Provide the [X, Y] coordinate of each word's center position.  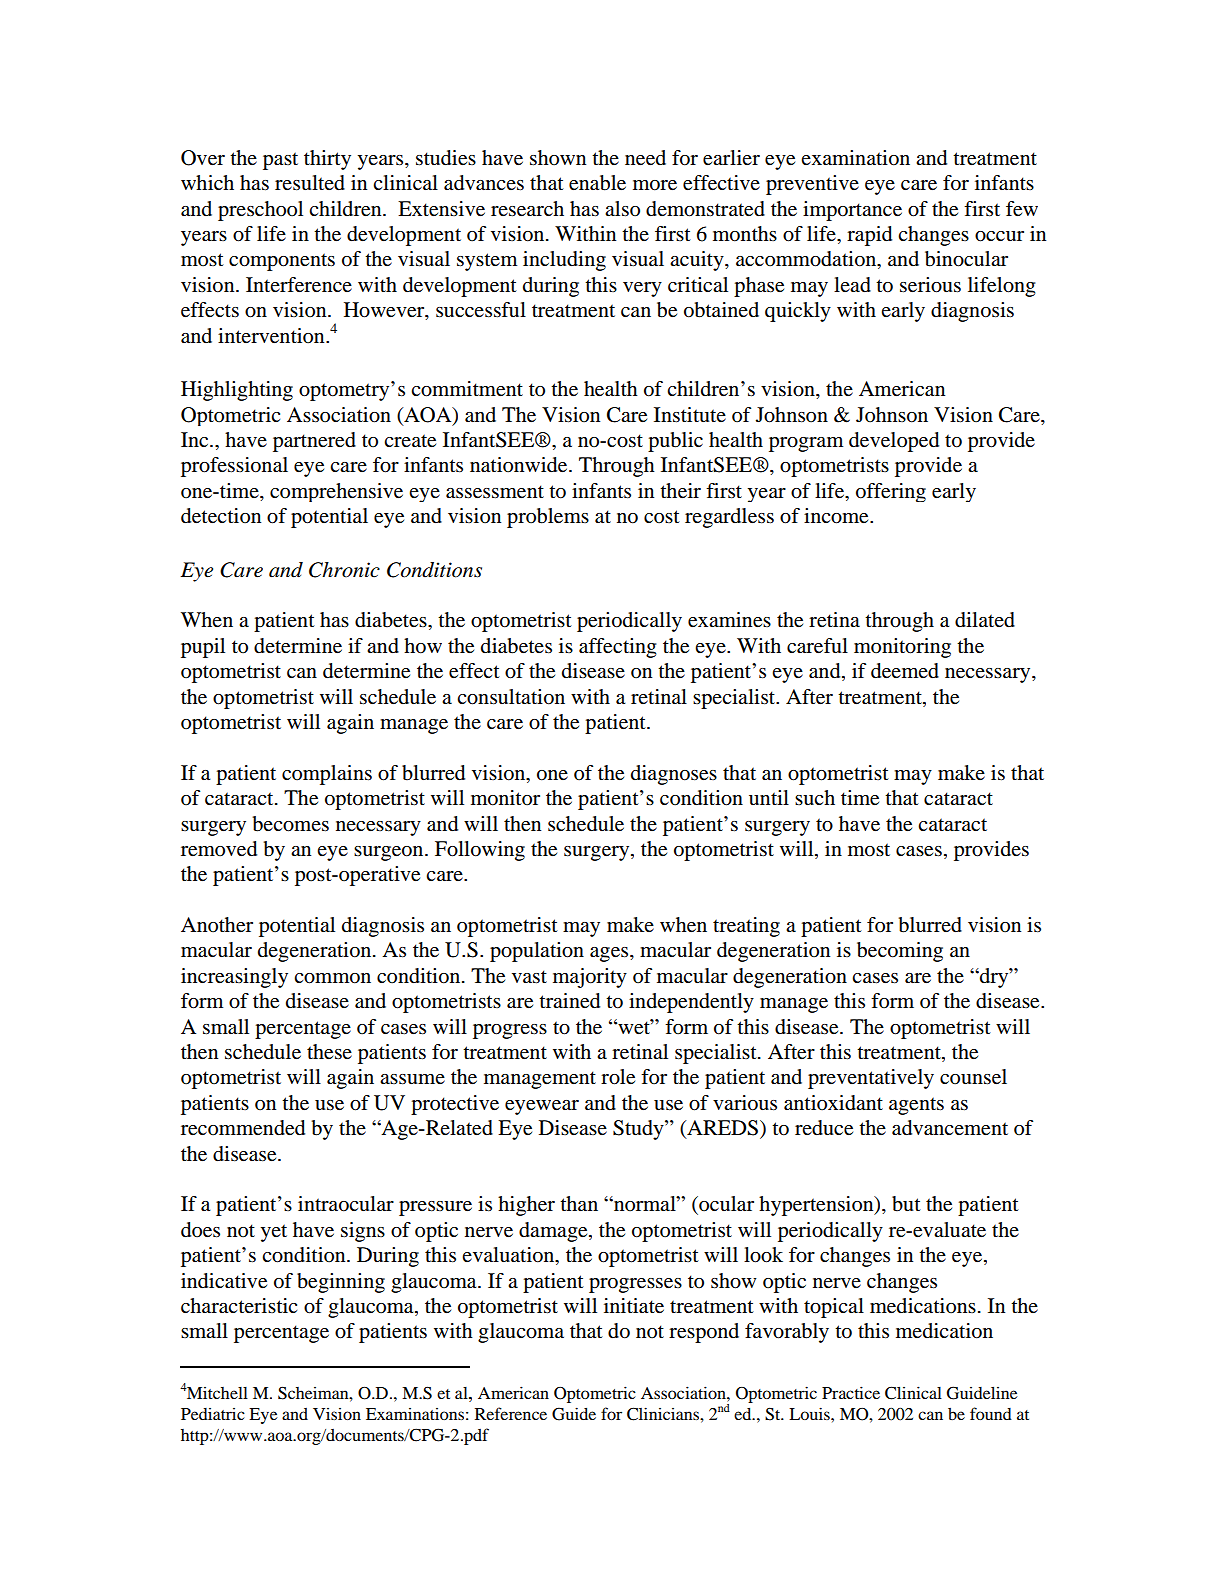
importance [852, 211]
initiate [634, 1306]
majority [590, 978]
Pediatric [213, 1414]
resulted [310, 183]
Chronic [344, 570]
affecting [618, 648]
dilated [985, 620]
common [332, 978]
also [622, 209]
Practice [851, 1392]
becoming [900, 952]
